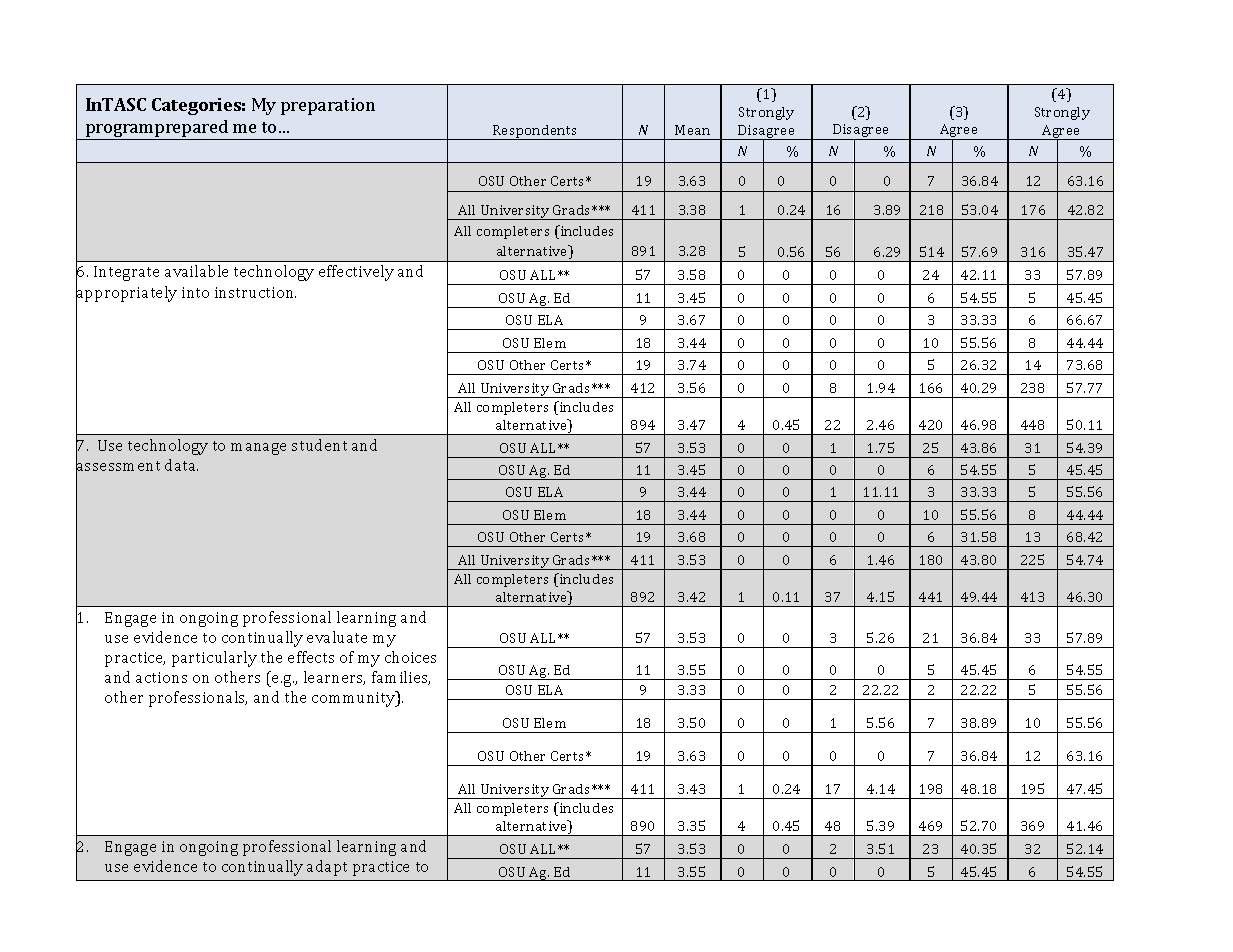  Describe the element at coordinates (328, 106) in the screenshot. I see `preparation` at that location.
